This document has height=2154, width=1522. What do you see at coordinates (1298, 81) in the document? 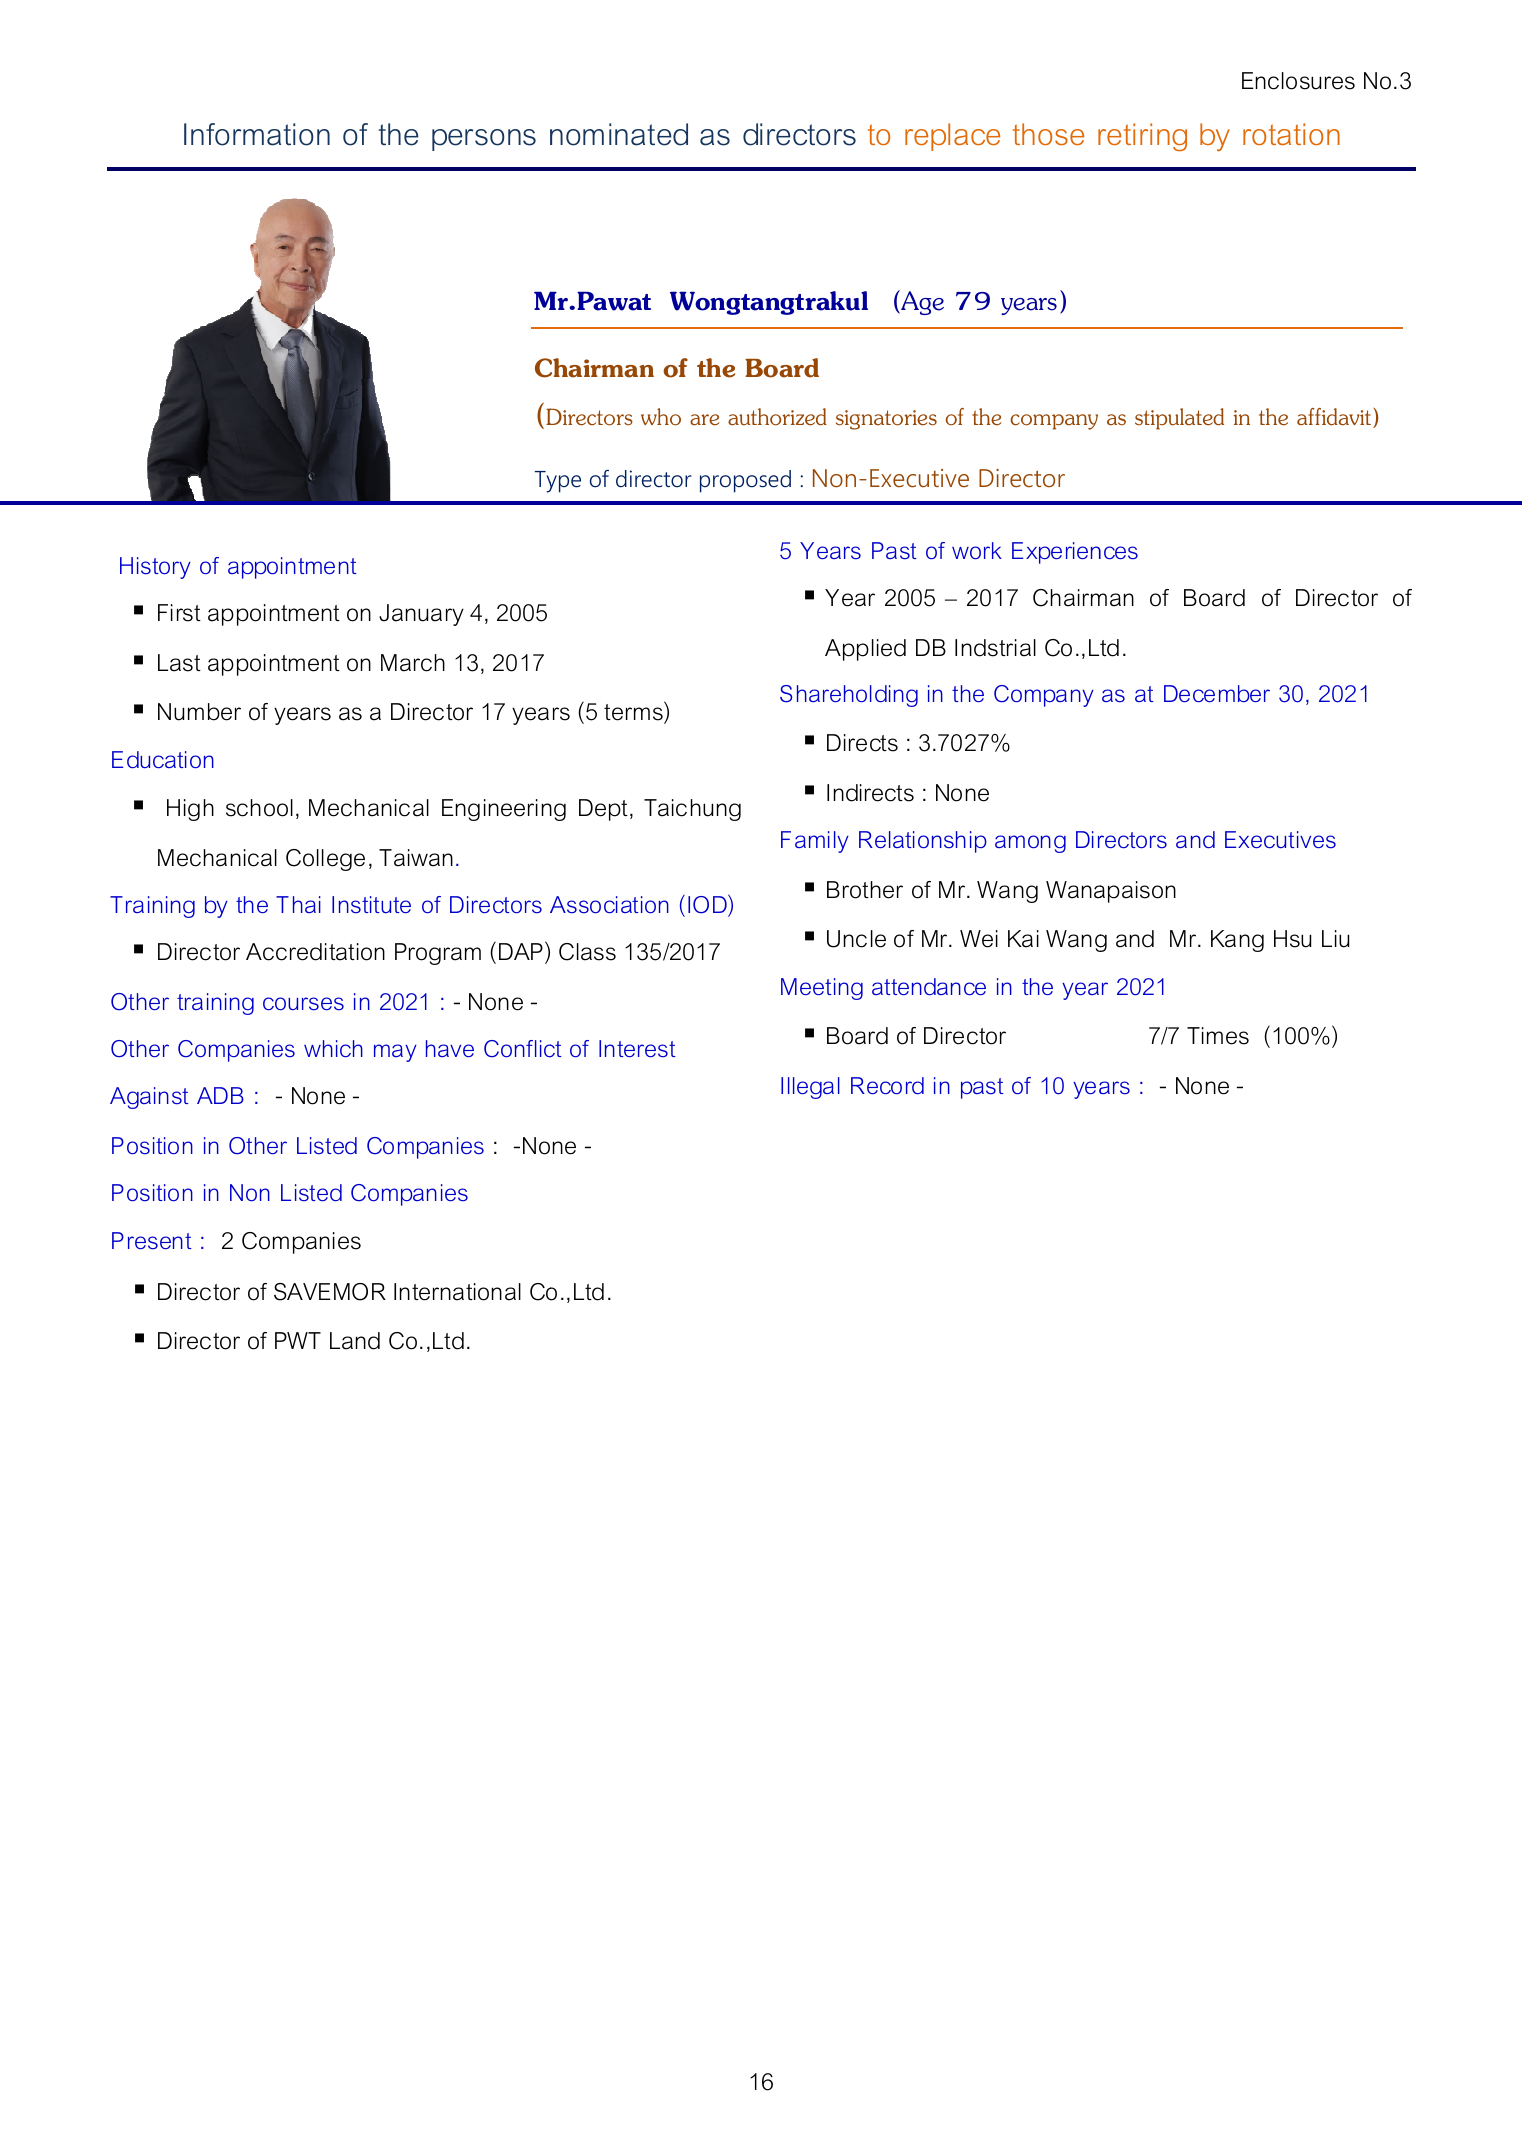
I see `Enclosures` at bounding box center [1298, 81].
